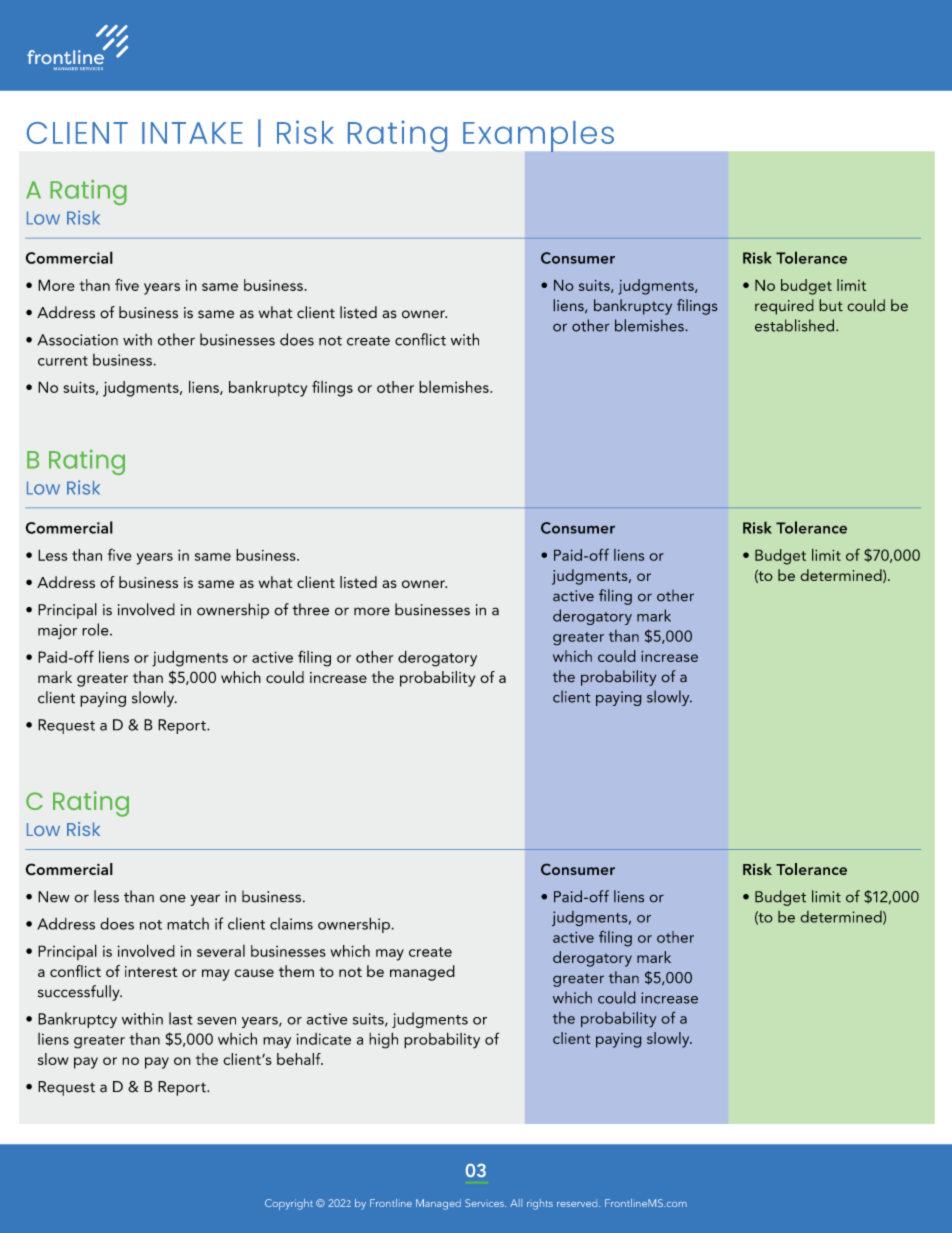 This document has width=952, height=1233. What do you see at coordinates (289, 1204) in the document?
I see `Copyright` at bounding box center [289, 1204].
